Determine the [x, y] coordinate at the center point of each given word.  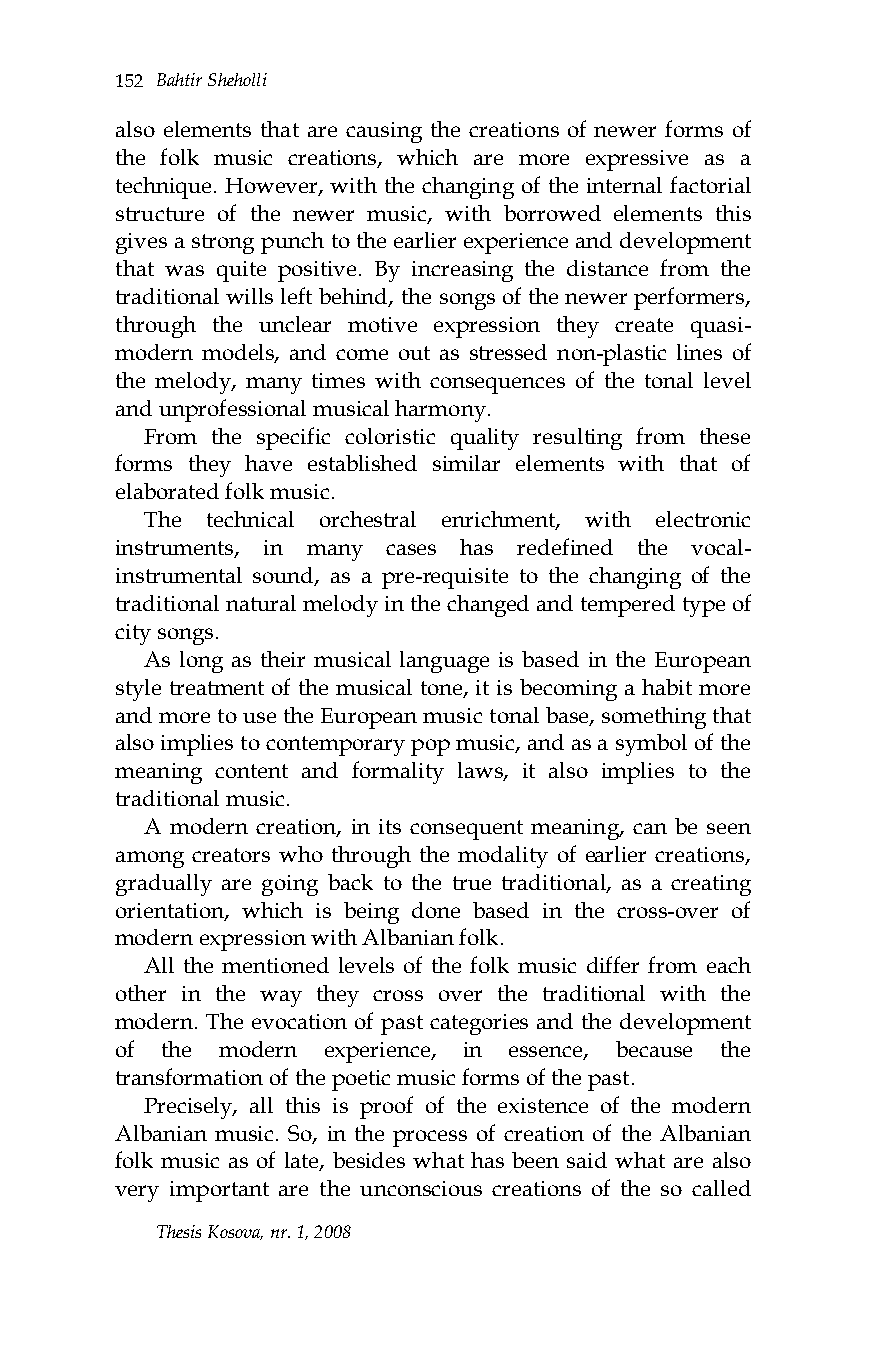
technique [165, 188]
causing [384, 132]
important [219, 1191]
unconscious [421, 1188]
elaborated [167, 491]
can [650, 828]
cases [411, 549]
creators [231, 855]
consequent [466, 830]
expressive [637, 160]
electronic [703, 519]
